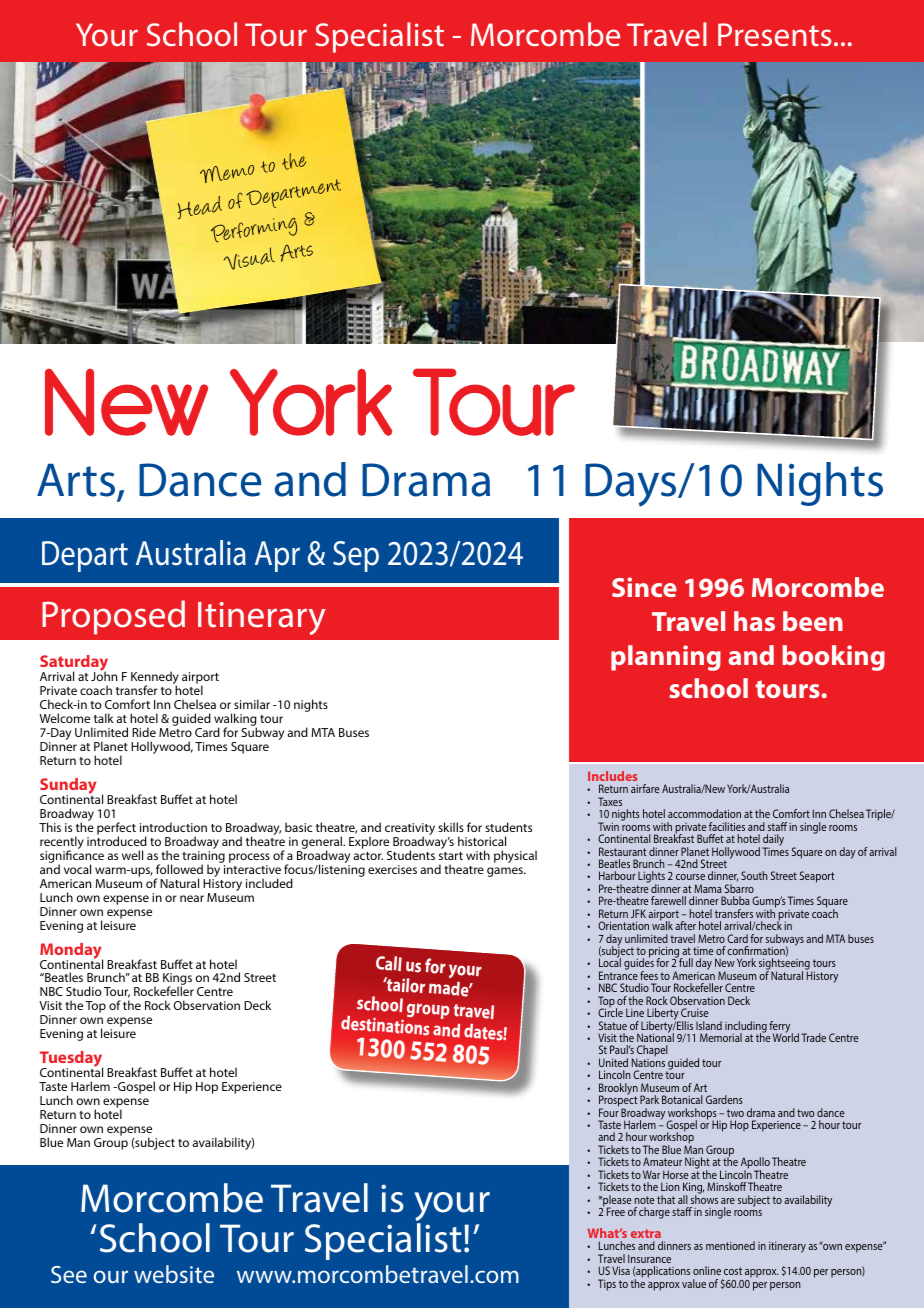 The width and height of the screenshot is (924, 1308). Describe the element at coordinates (252, 704) in the screenshot. I see `similar` at that location.
